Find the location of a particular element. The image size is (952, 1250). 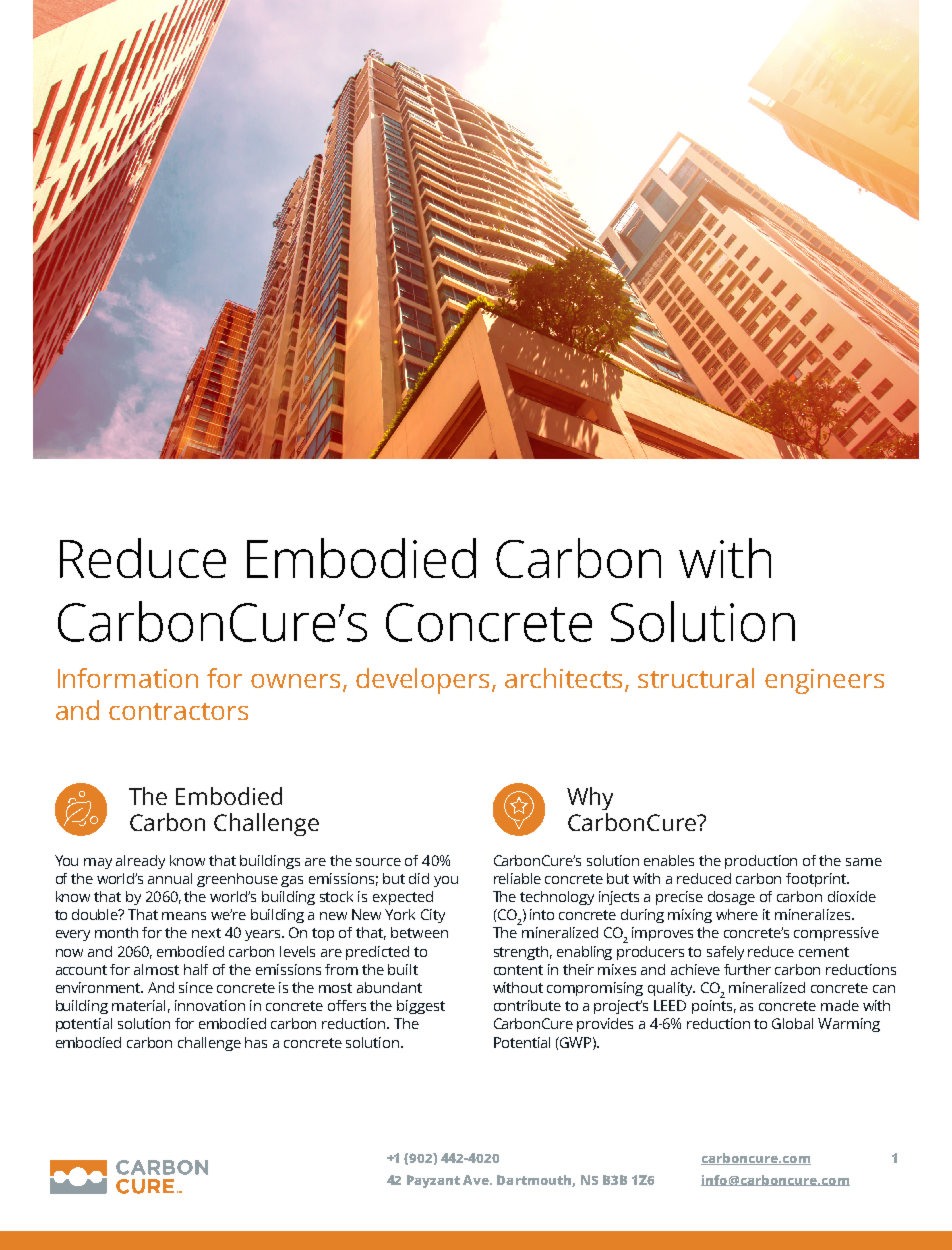

Ave is located at coordinates (477, 1180).
